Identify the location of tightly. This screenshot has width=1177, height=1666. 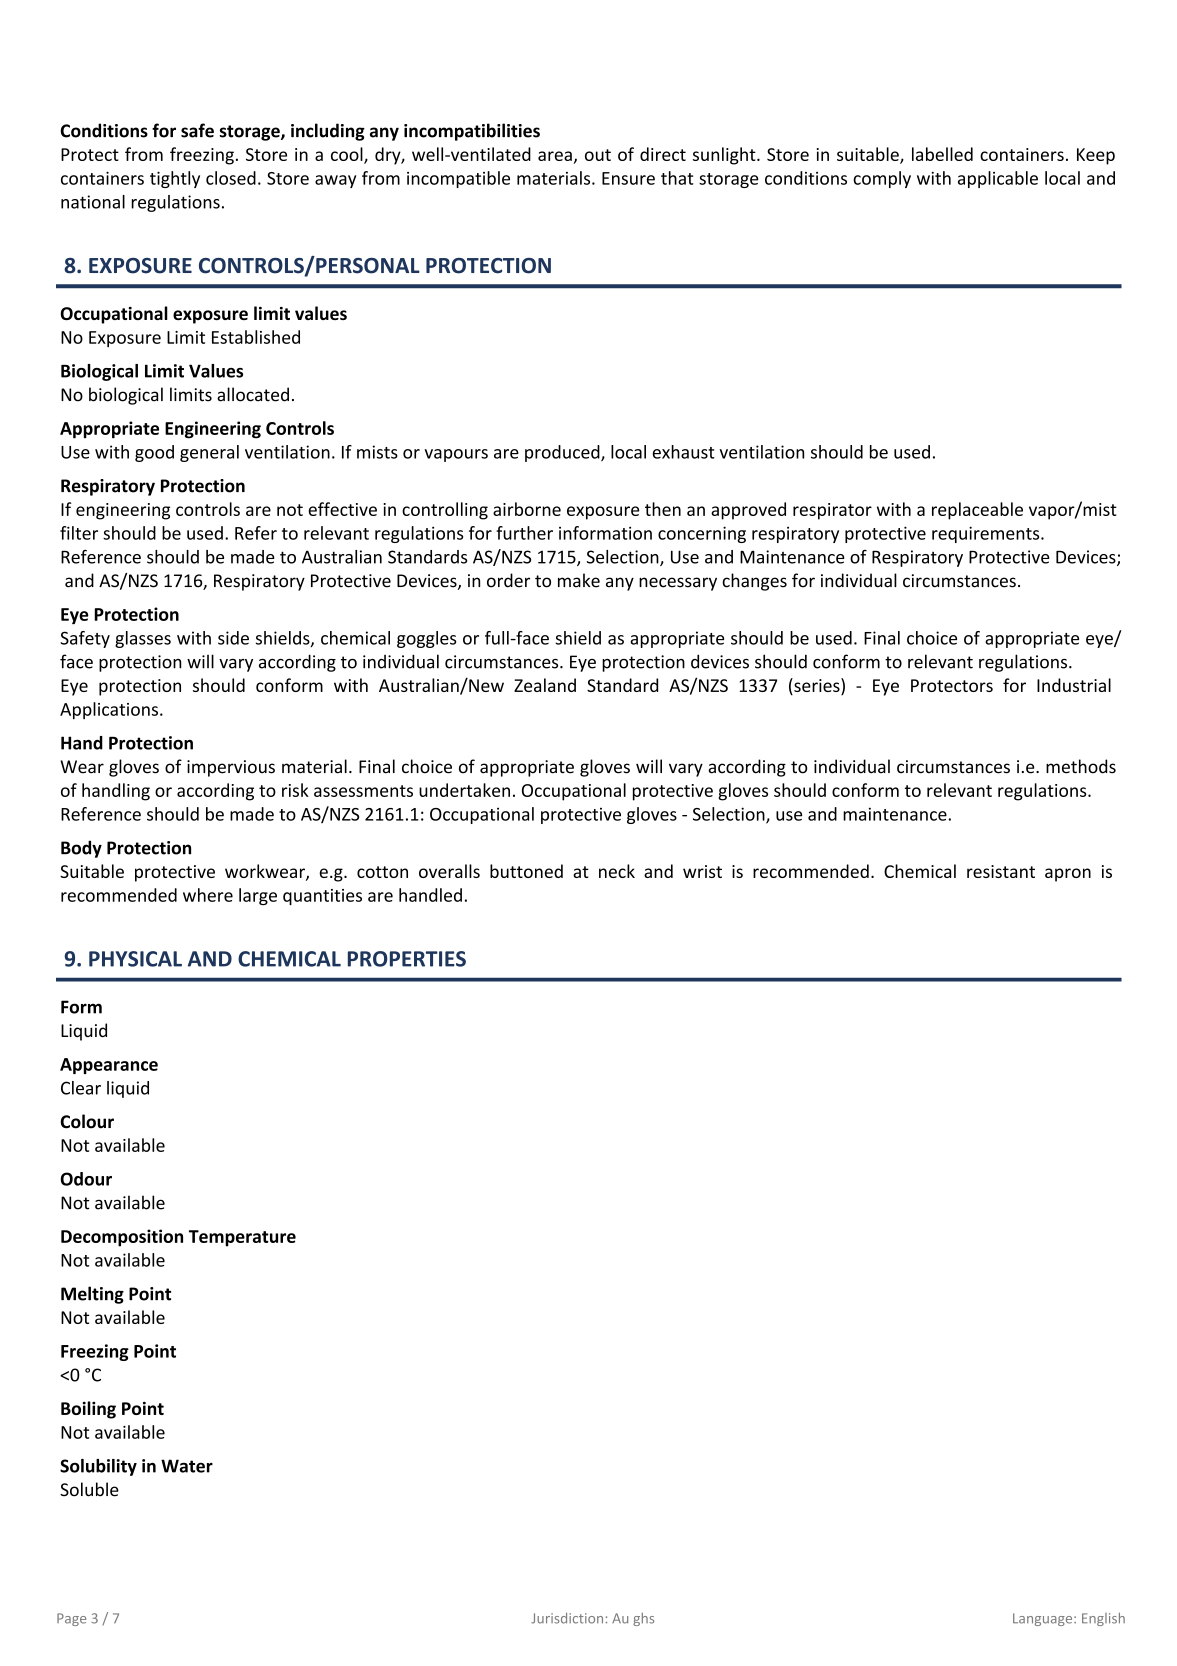
(175, 179).
